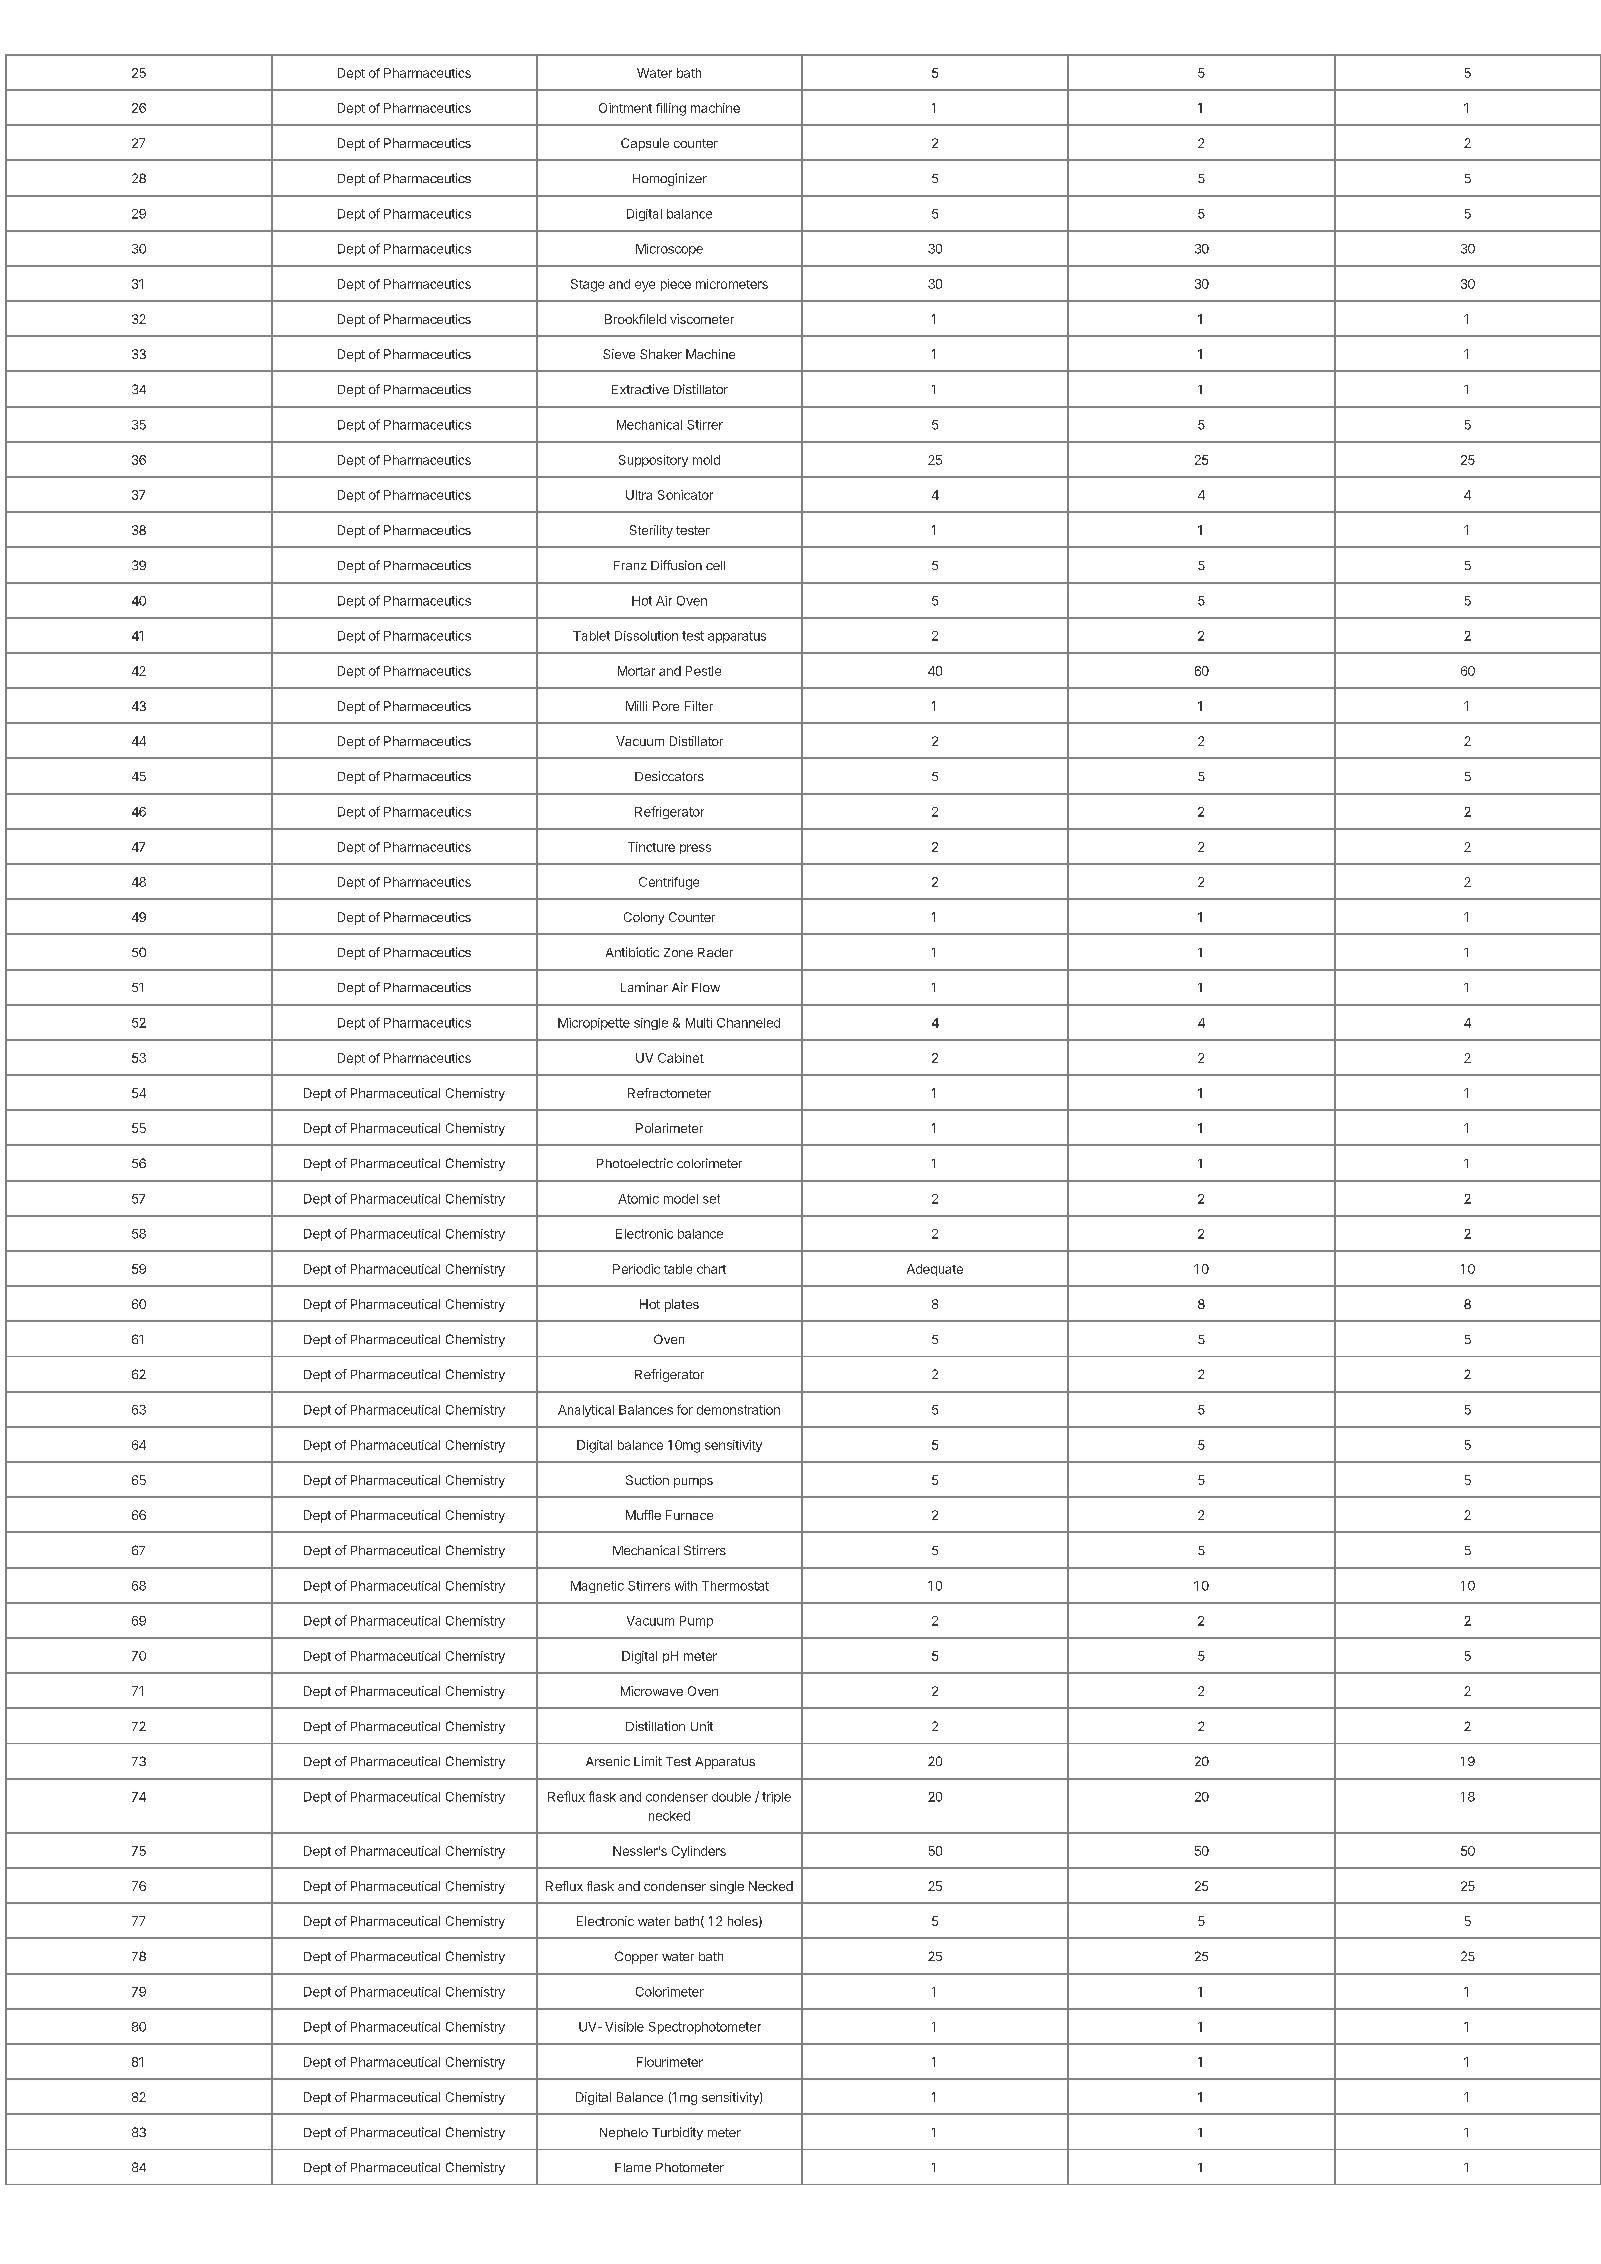  I want to click on Arsenic, so click(608, 1761).
